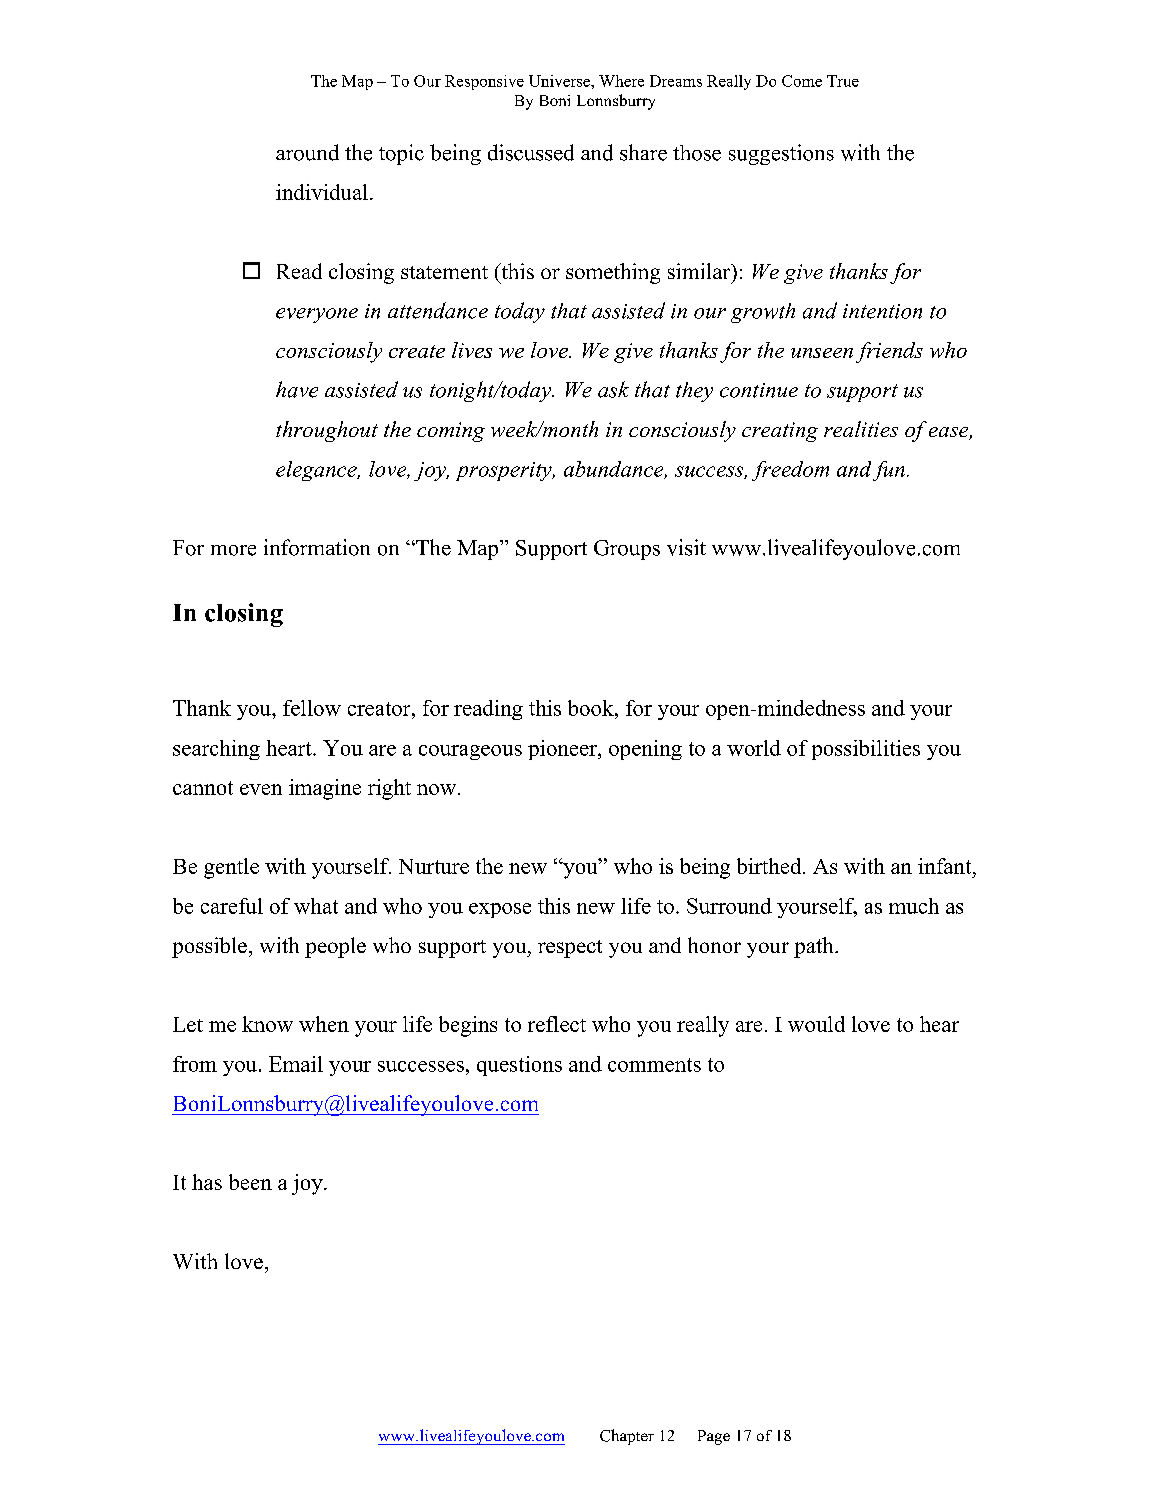  I want to click on throughout, so click(327, 431).
